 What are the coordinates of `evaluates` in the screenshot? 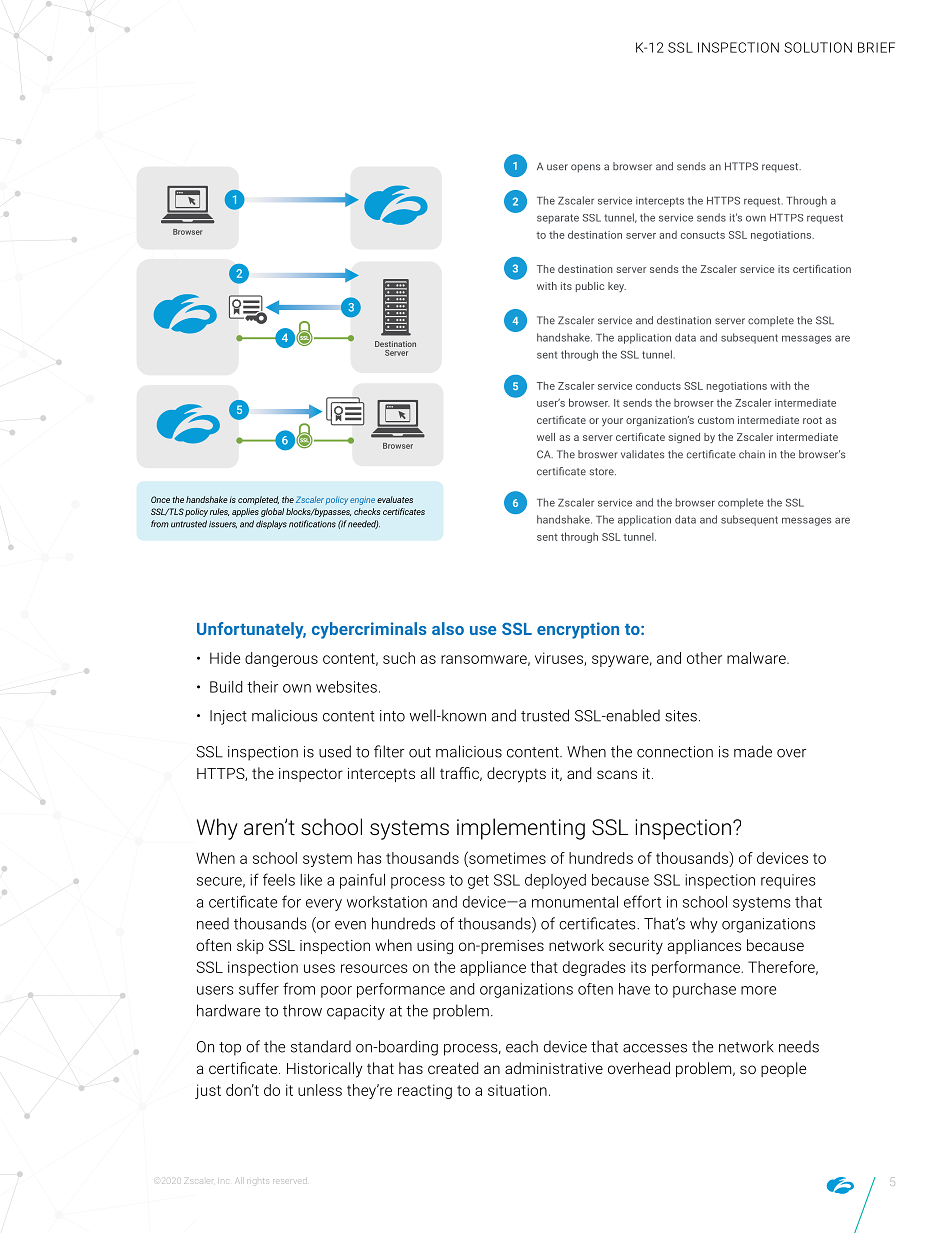 It's located at (395, 499).
